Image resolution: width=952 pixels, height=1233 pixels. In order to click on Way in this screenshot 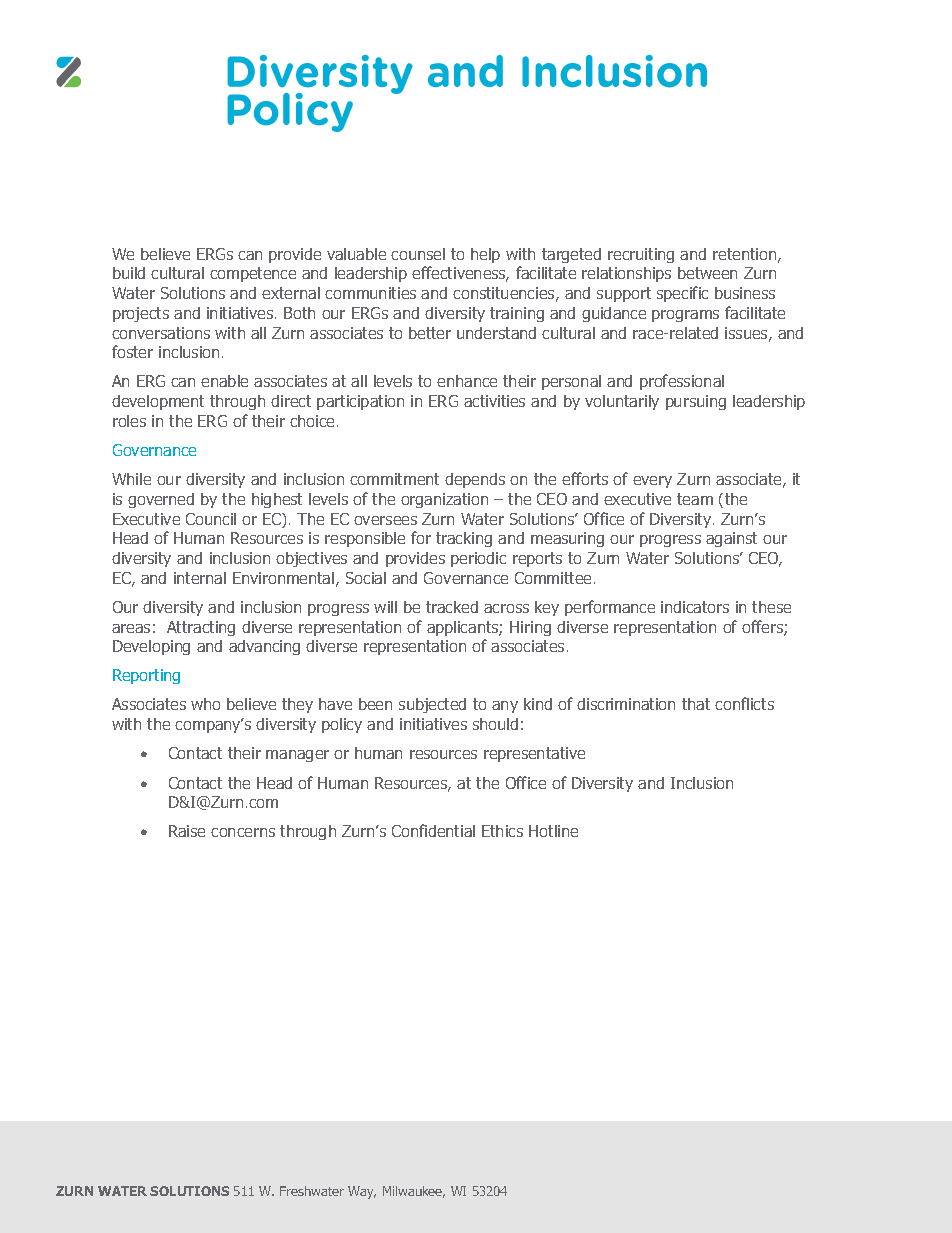, I will do `click(362, 1192)`.
